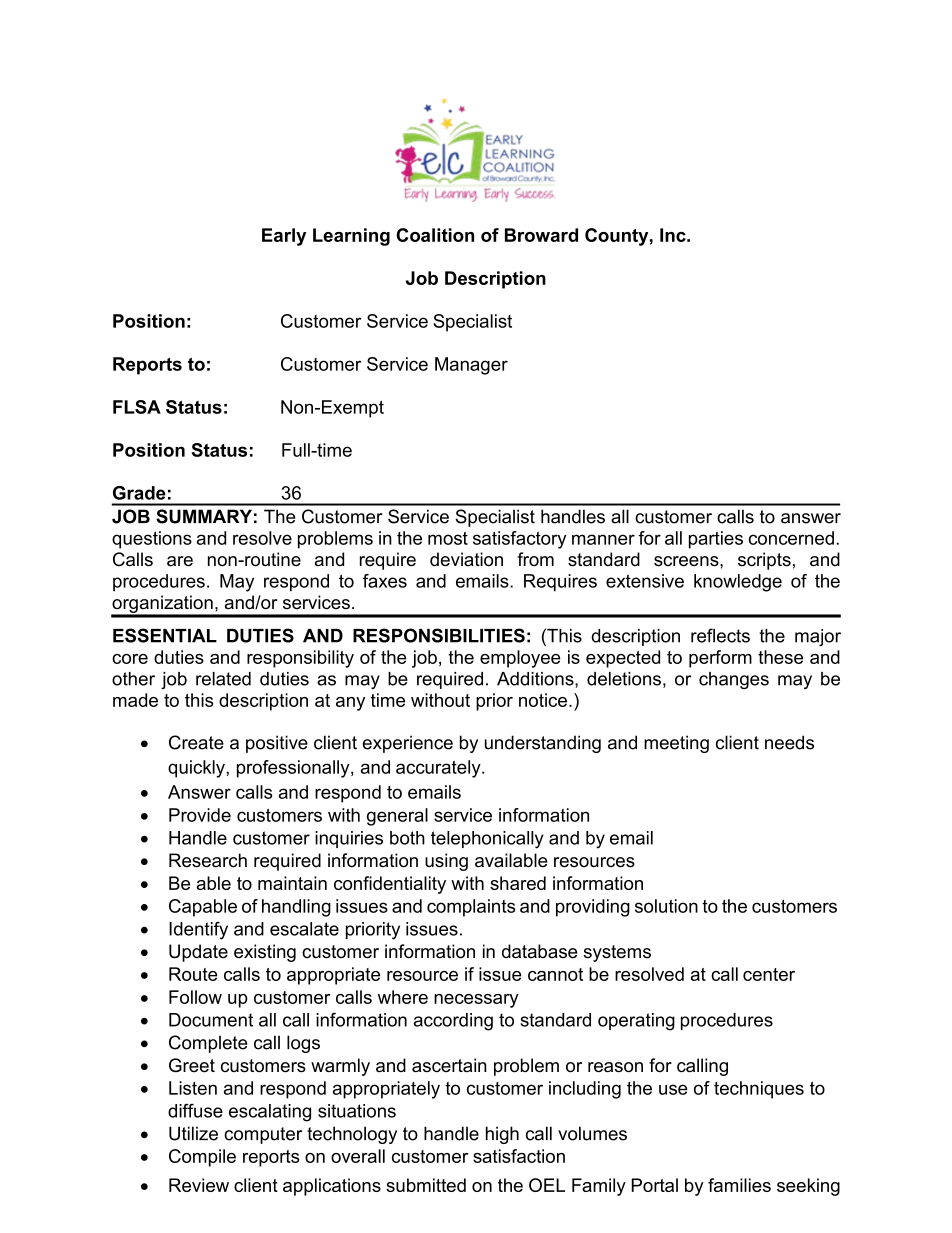 This page has width=952, height=1233. I want to click on changes, so click(734, 680).
